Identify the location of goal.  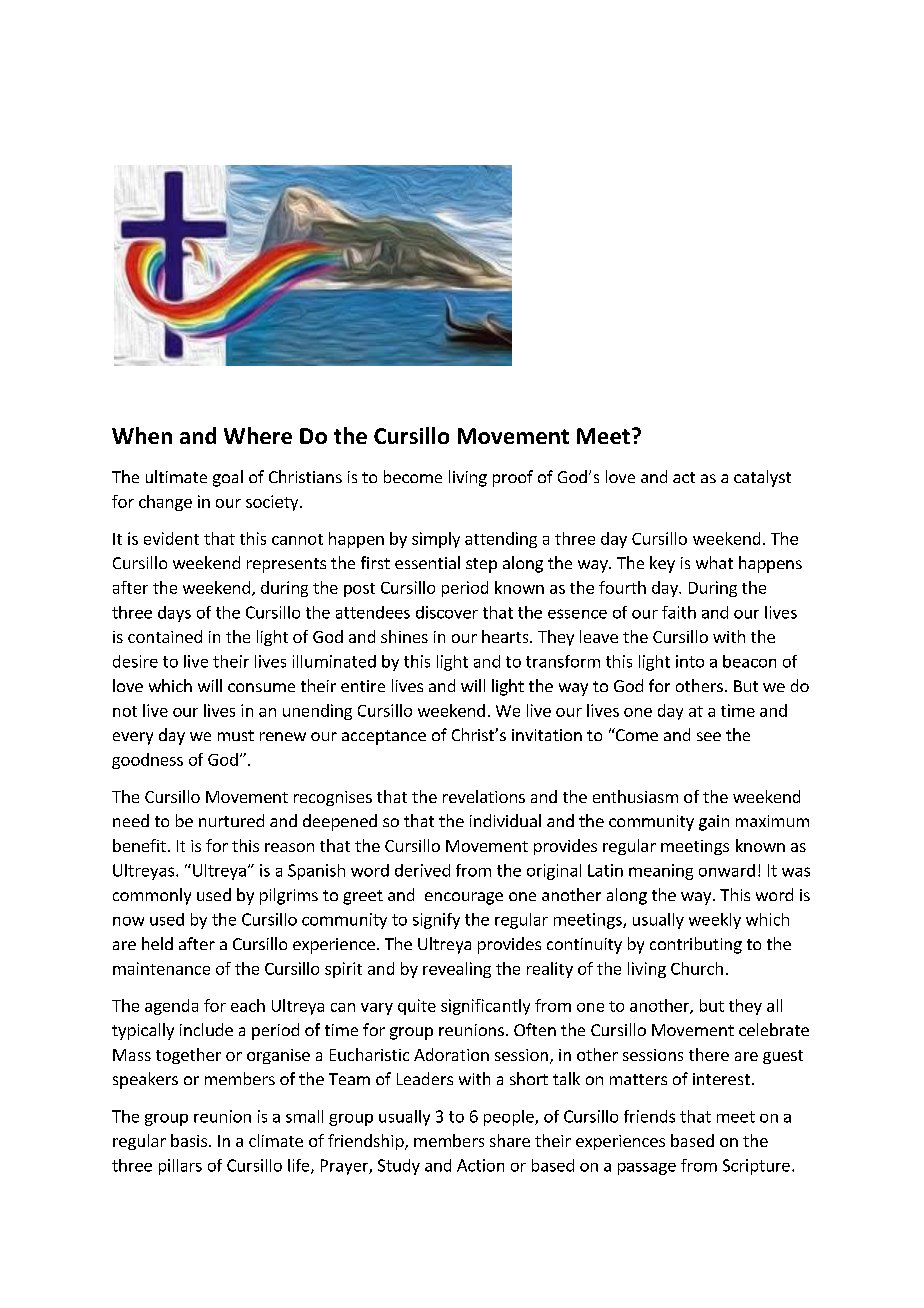
(228, 478).
